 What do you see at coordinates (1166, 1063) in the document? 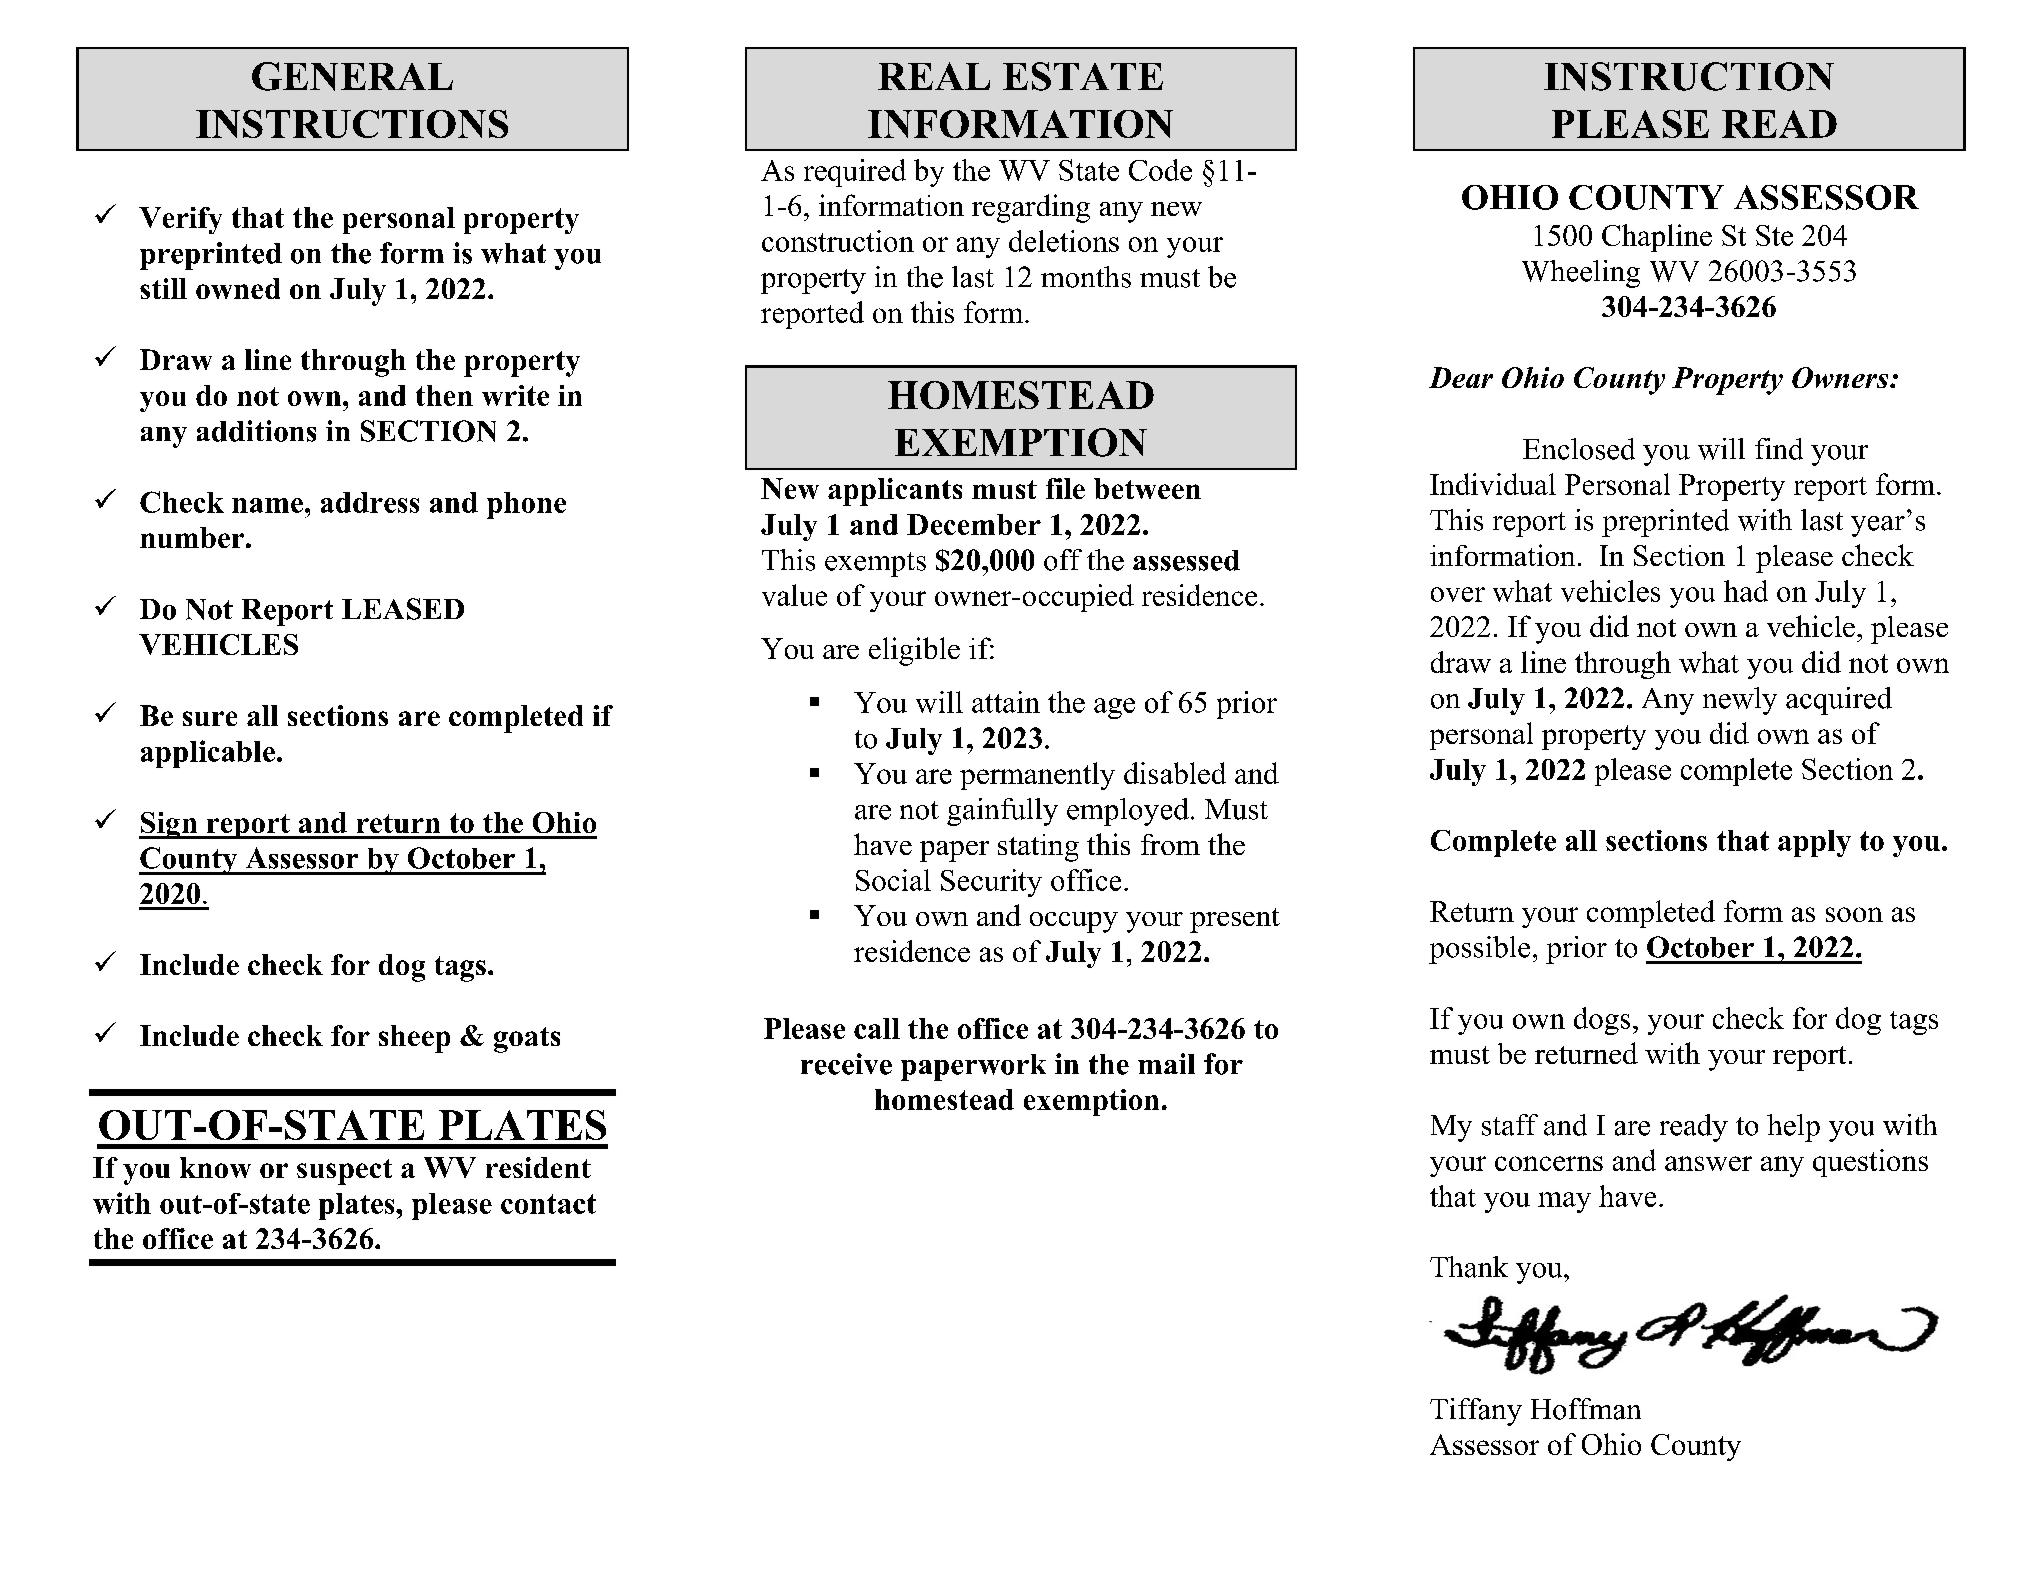
I see `mail` at bounding box center [1166, 1063].
